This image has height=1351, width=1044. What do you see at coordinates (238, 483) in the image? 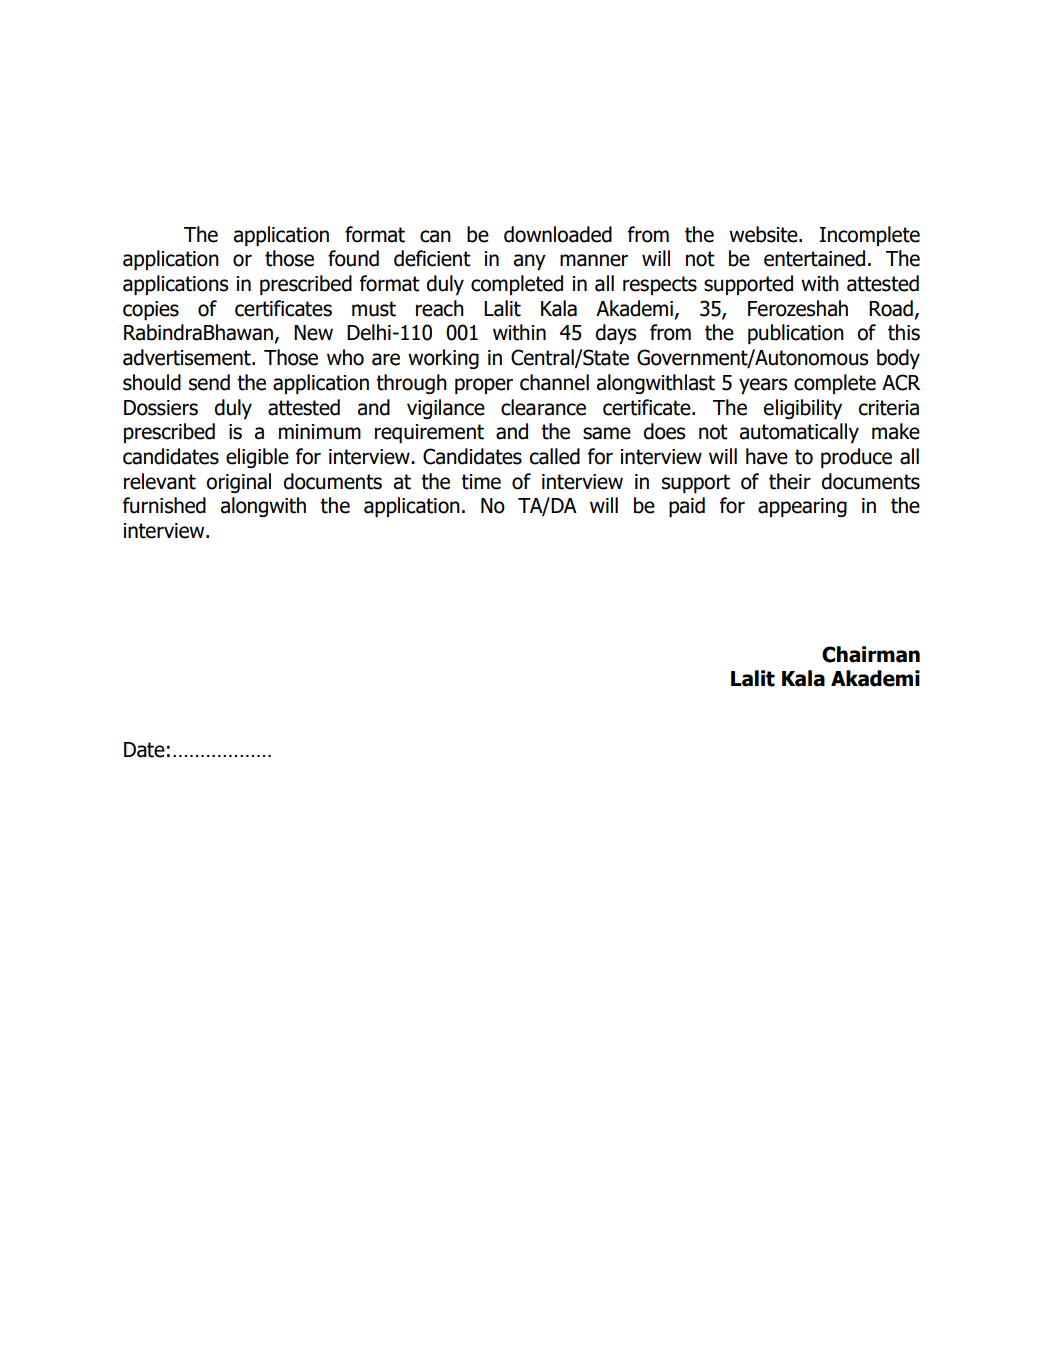
I see `original` at bounding box center [238, 483].
